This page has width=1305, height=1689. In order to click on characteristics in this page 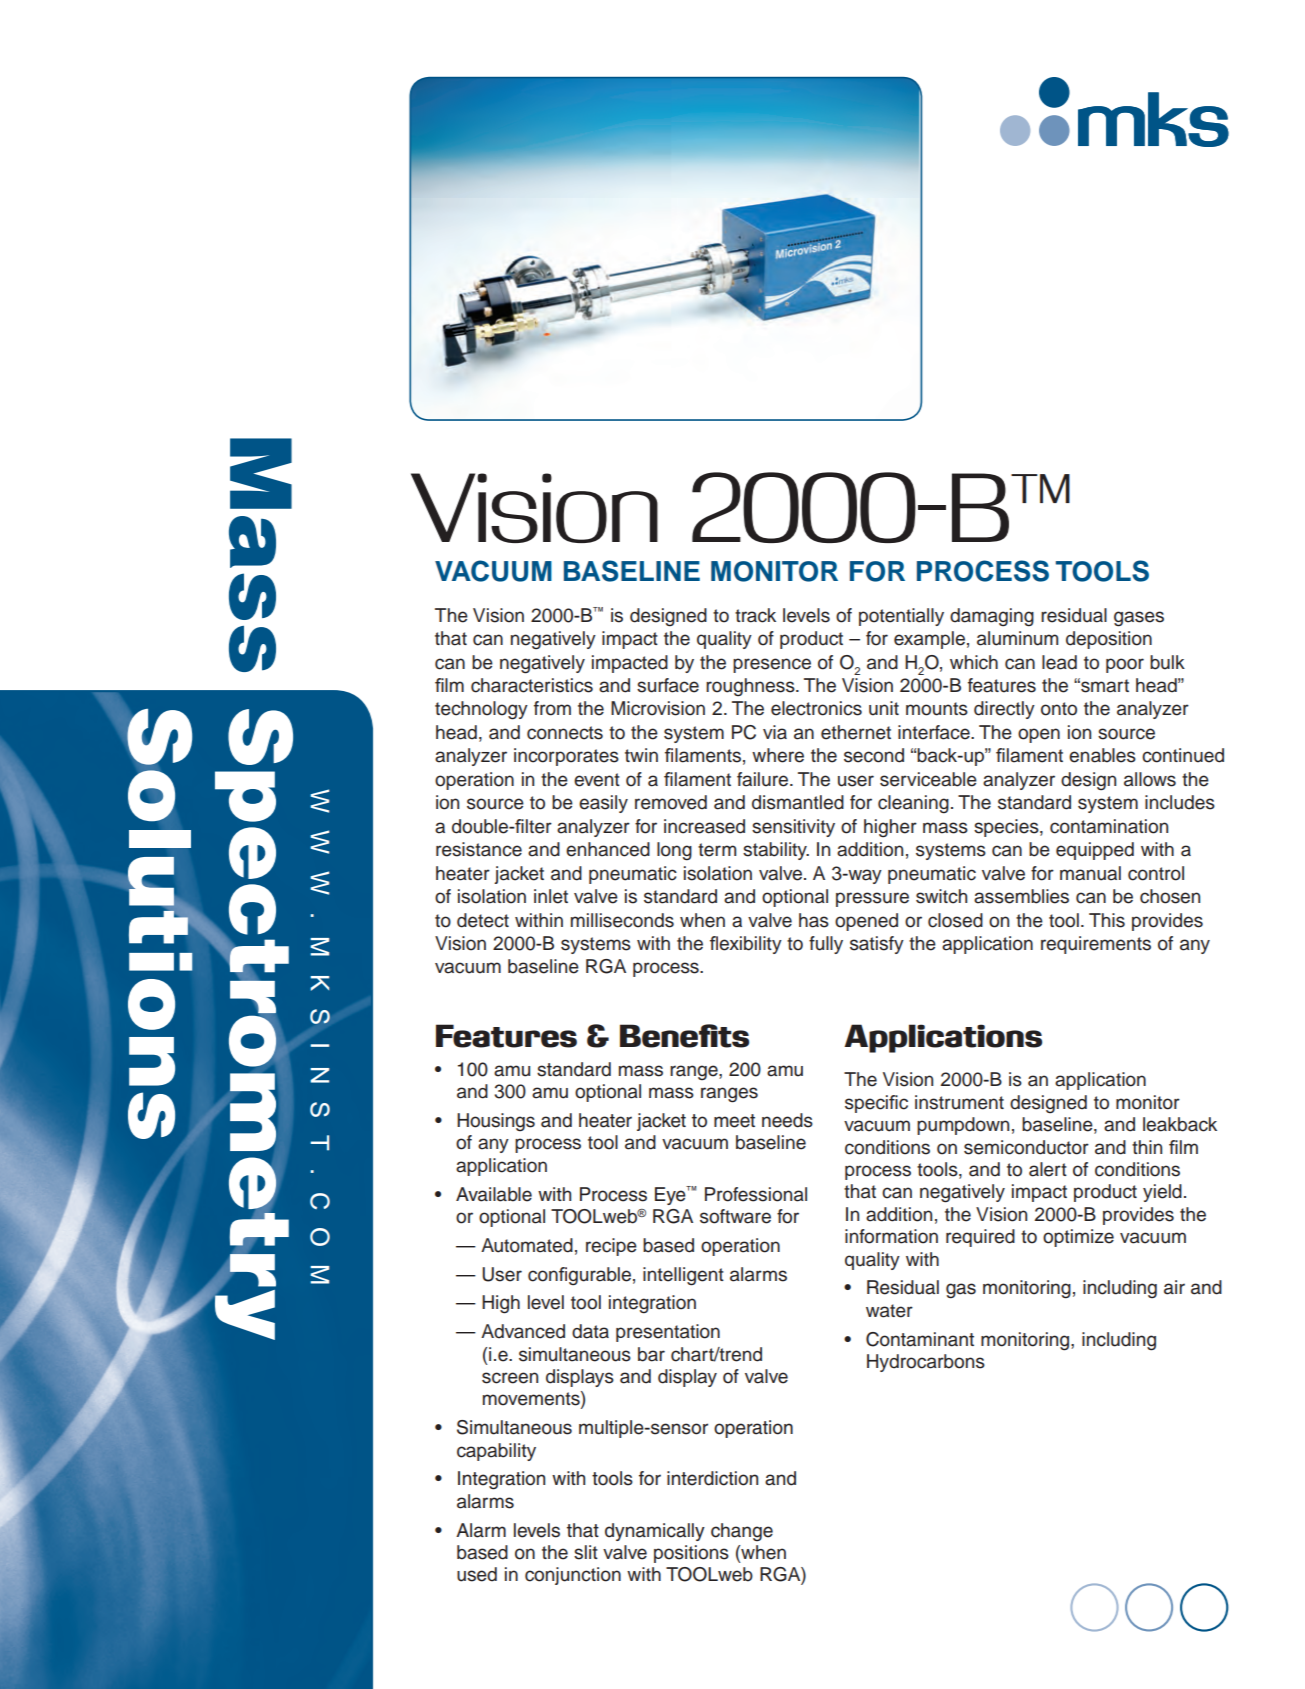, I will do `click(532, 685)`.
